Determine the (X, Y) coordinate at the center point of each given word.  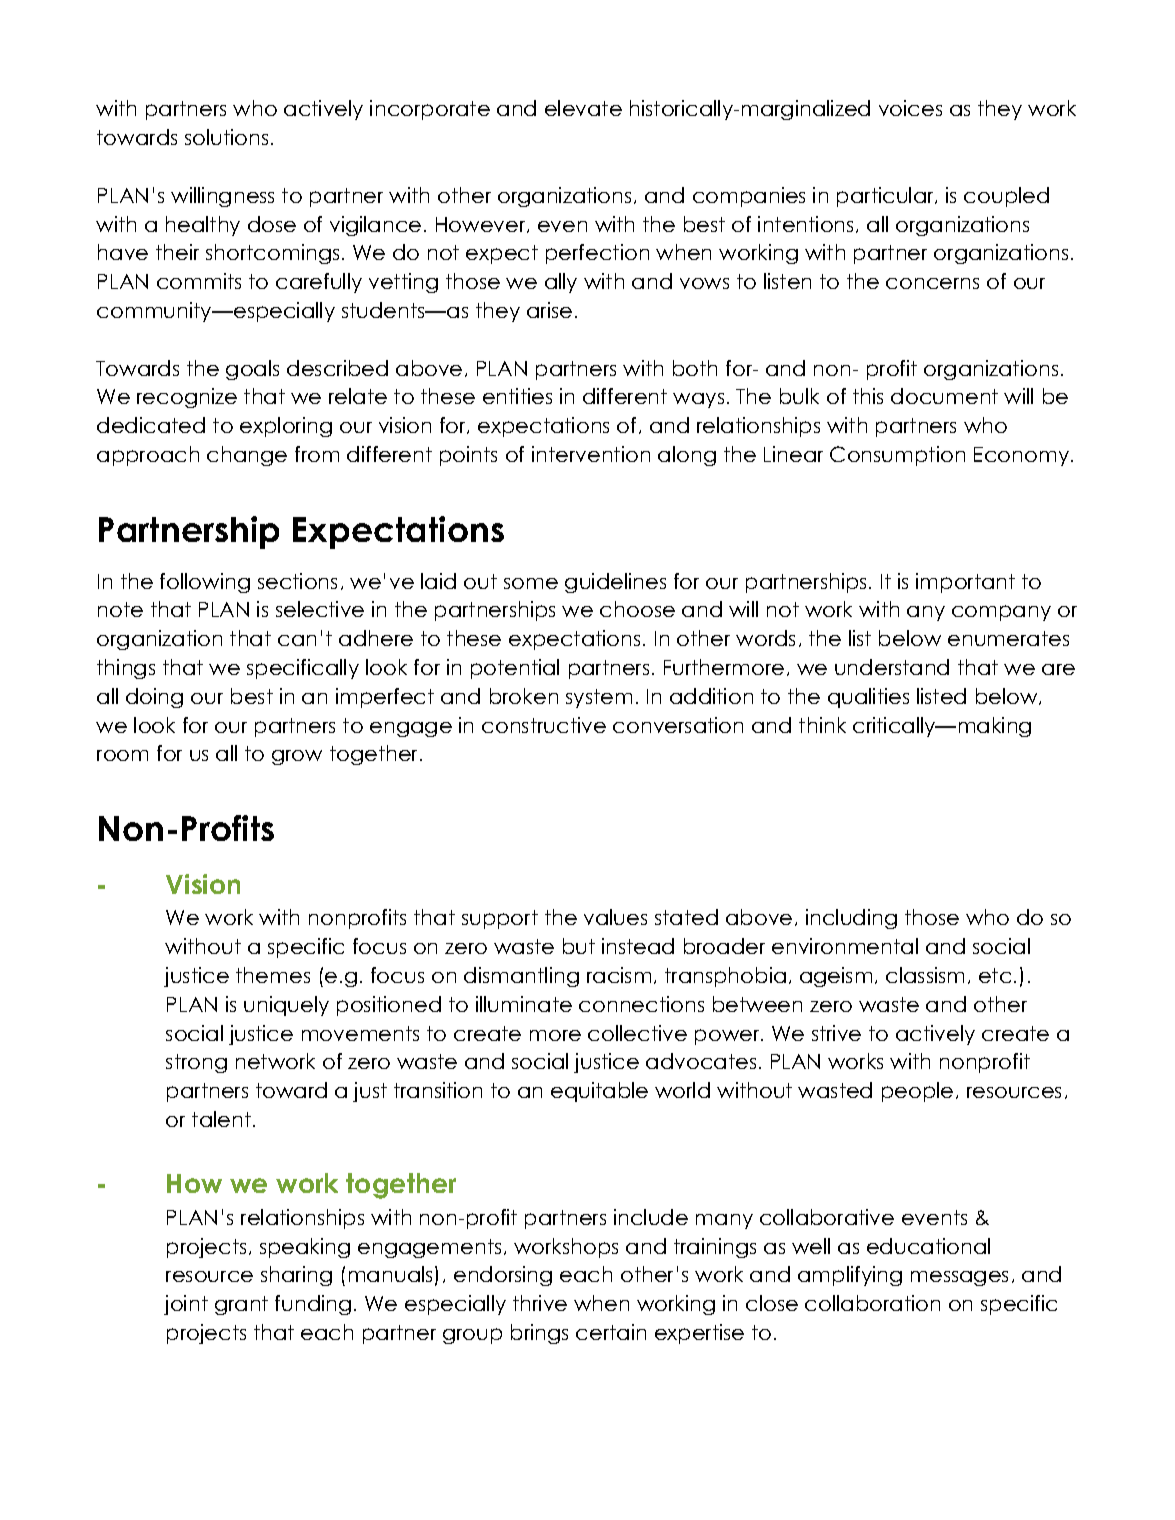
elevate (583, 108)
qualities (868, 698)
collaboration (872, 1303)
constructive (544, 725)
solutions (226, 137)
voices (910, 108)
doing (154, 698)
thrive (540, 1303)
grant (241, 1305)
